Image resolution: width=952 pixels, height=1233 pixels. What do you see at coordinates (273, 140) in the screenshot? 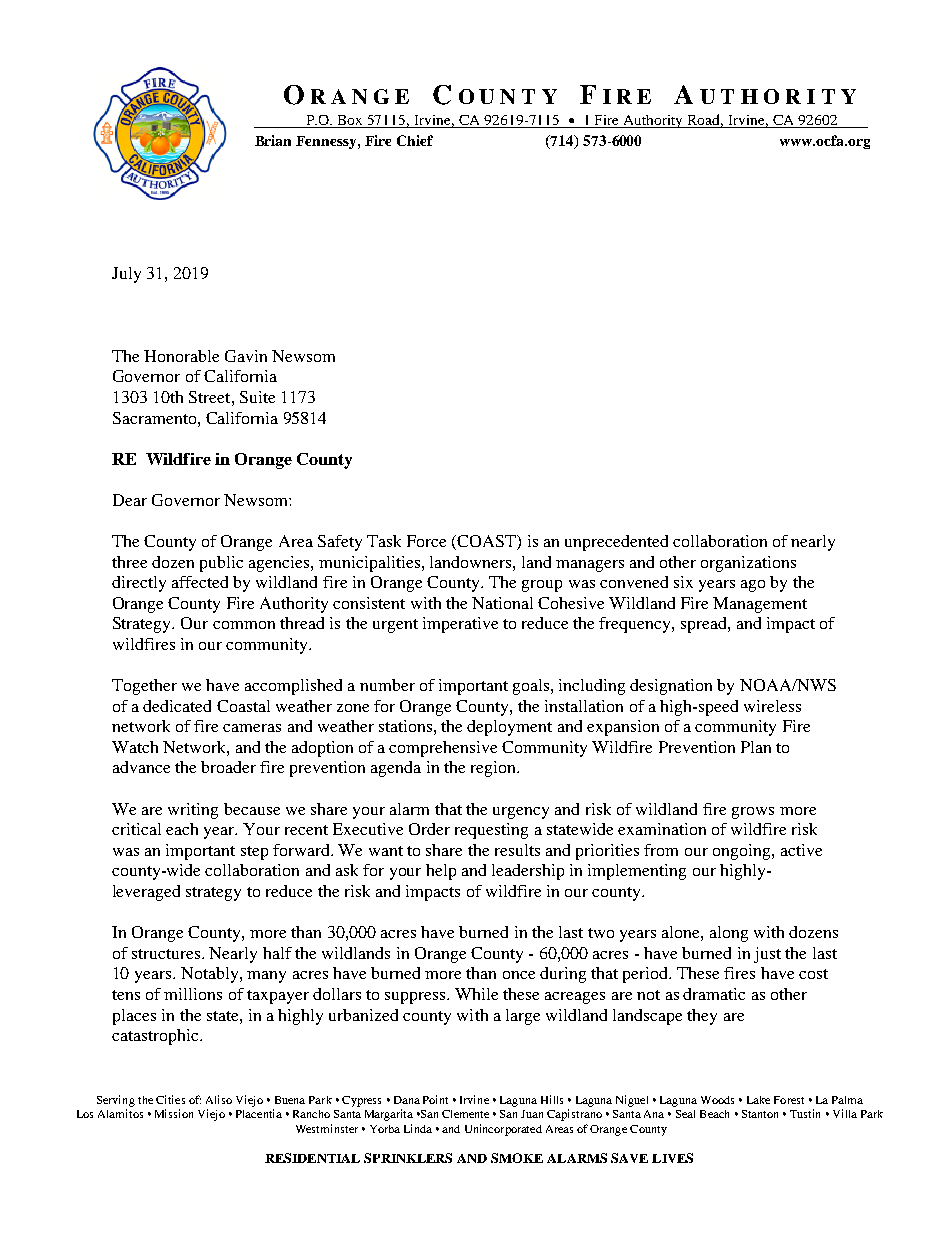
I see `Brian` at bounding box center [273, 140].
